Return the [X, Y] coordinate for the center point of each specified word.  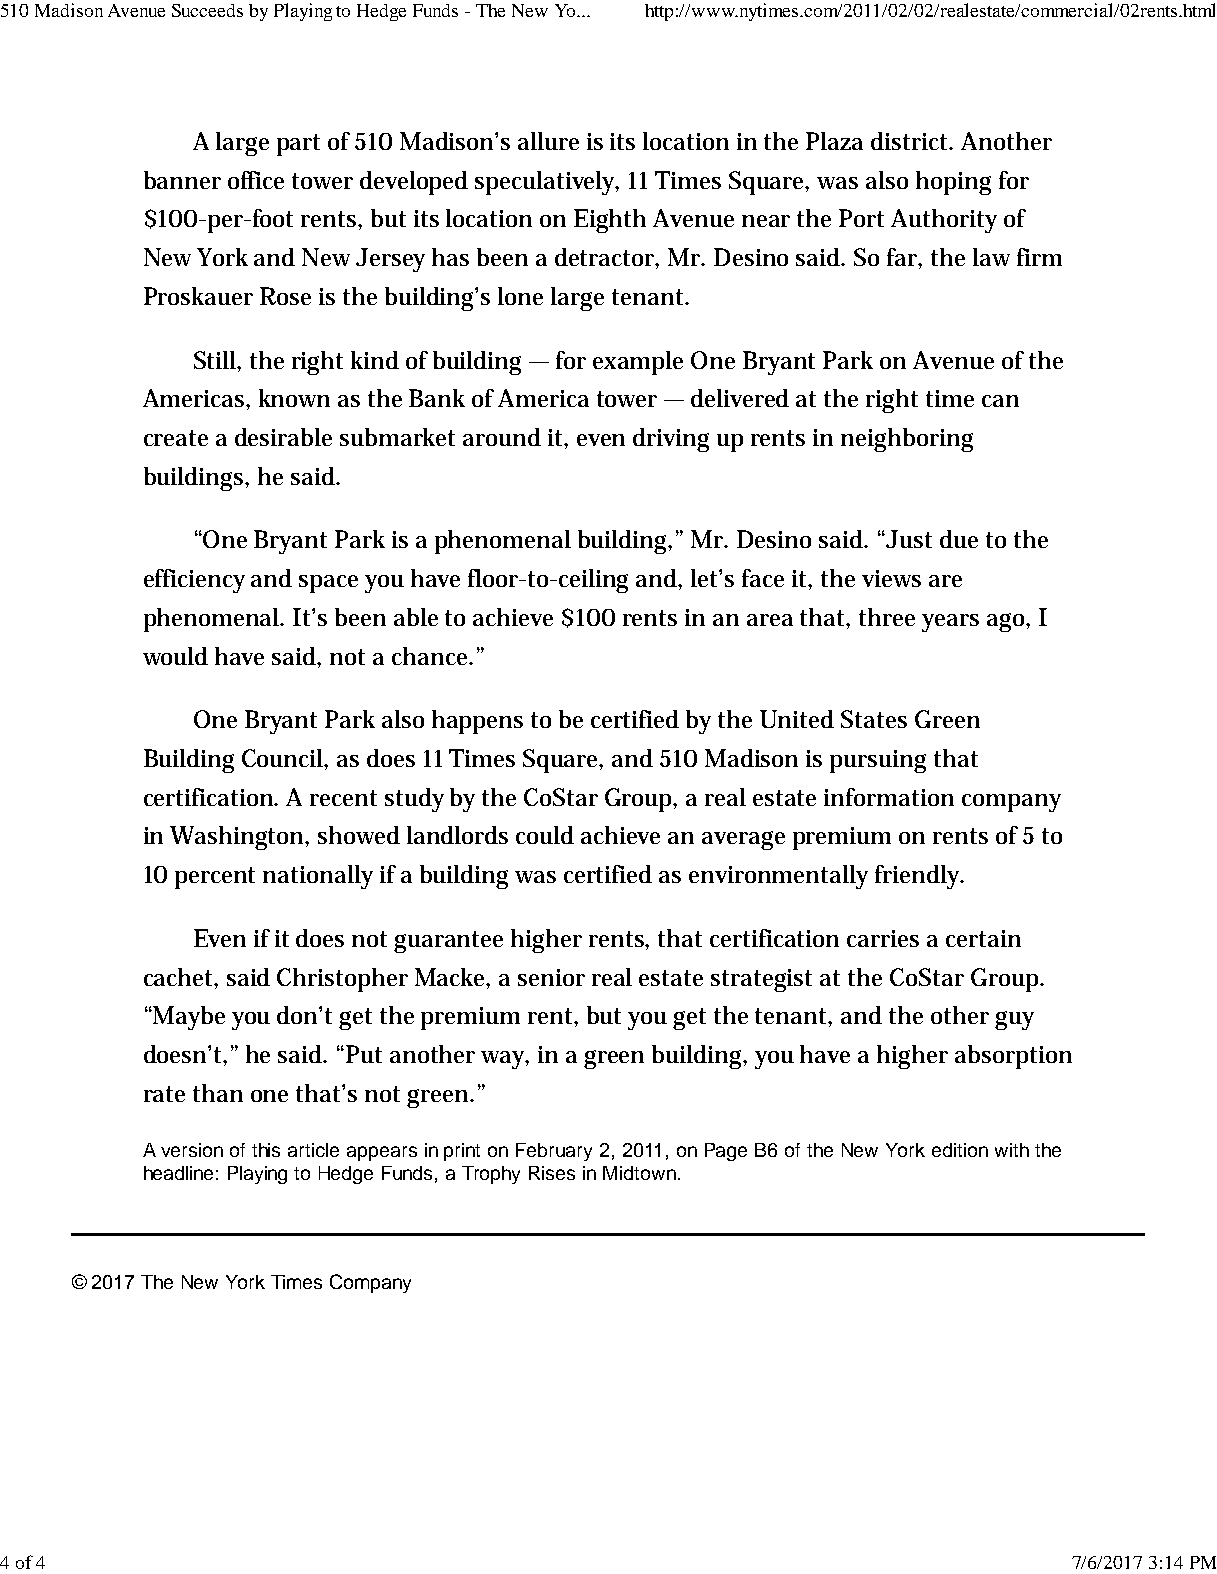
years [950, 623]
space [328, 584]
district [911, 141]
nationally [318, 877]
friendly [919, 877]
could [545, 835]
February [554, 1152]
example [638, 363]
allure [548, 141]
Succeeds [207, 10]
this [266, 1150]
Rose [285, 296]
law [991, 257]
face [763, 578]
